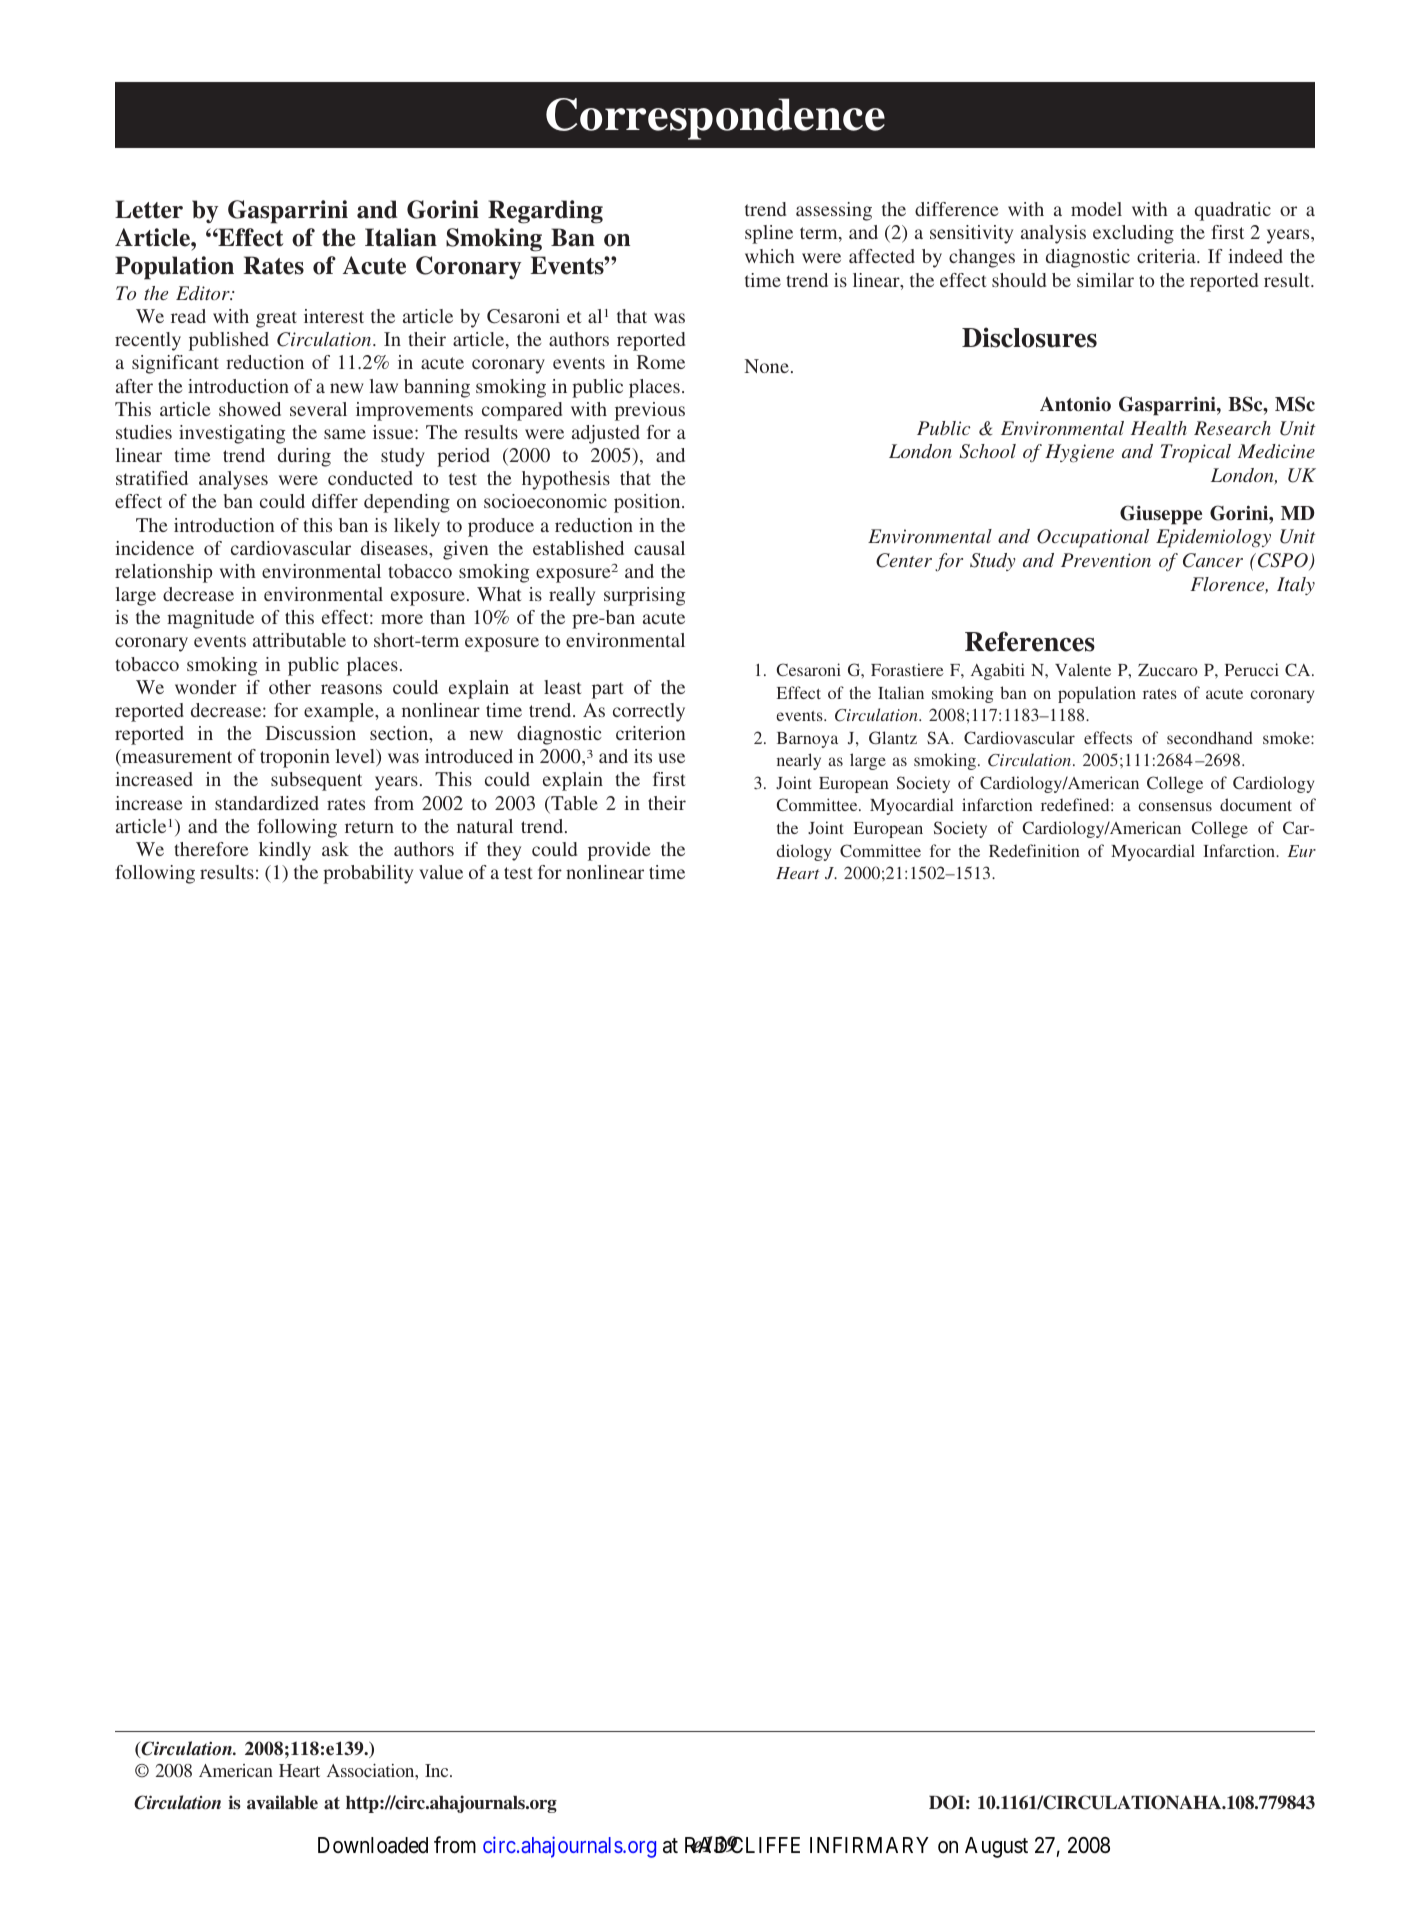  I want to click on provide, so click(619, 851).
